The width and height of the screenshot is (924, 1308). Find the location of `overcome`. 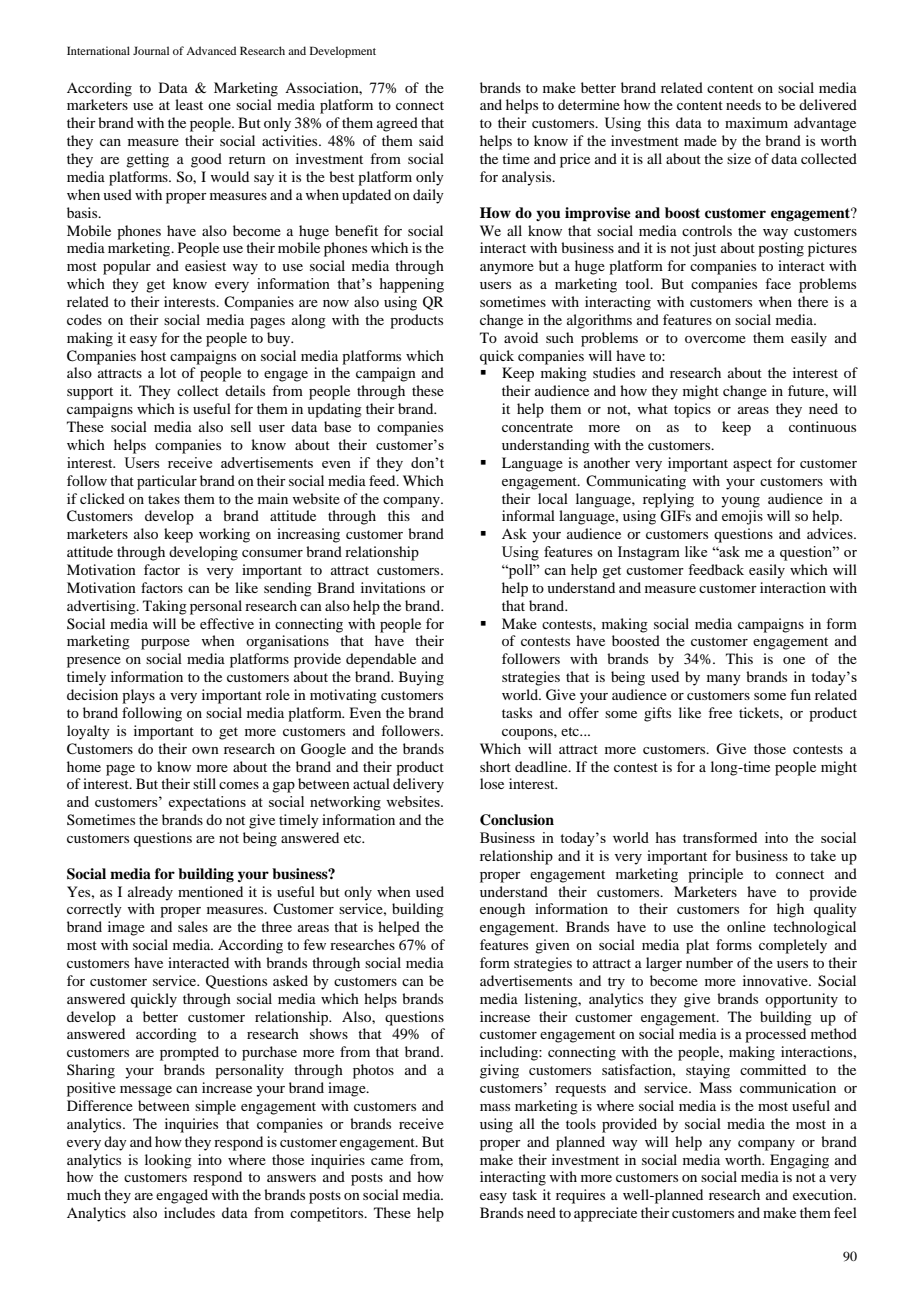

overcome is located at coordinates (715, 339).
